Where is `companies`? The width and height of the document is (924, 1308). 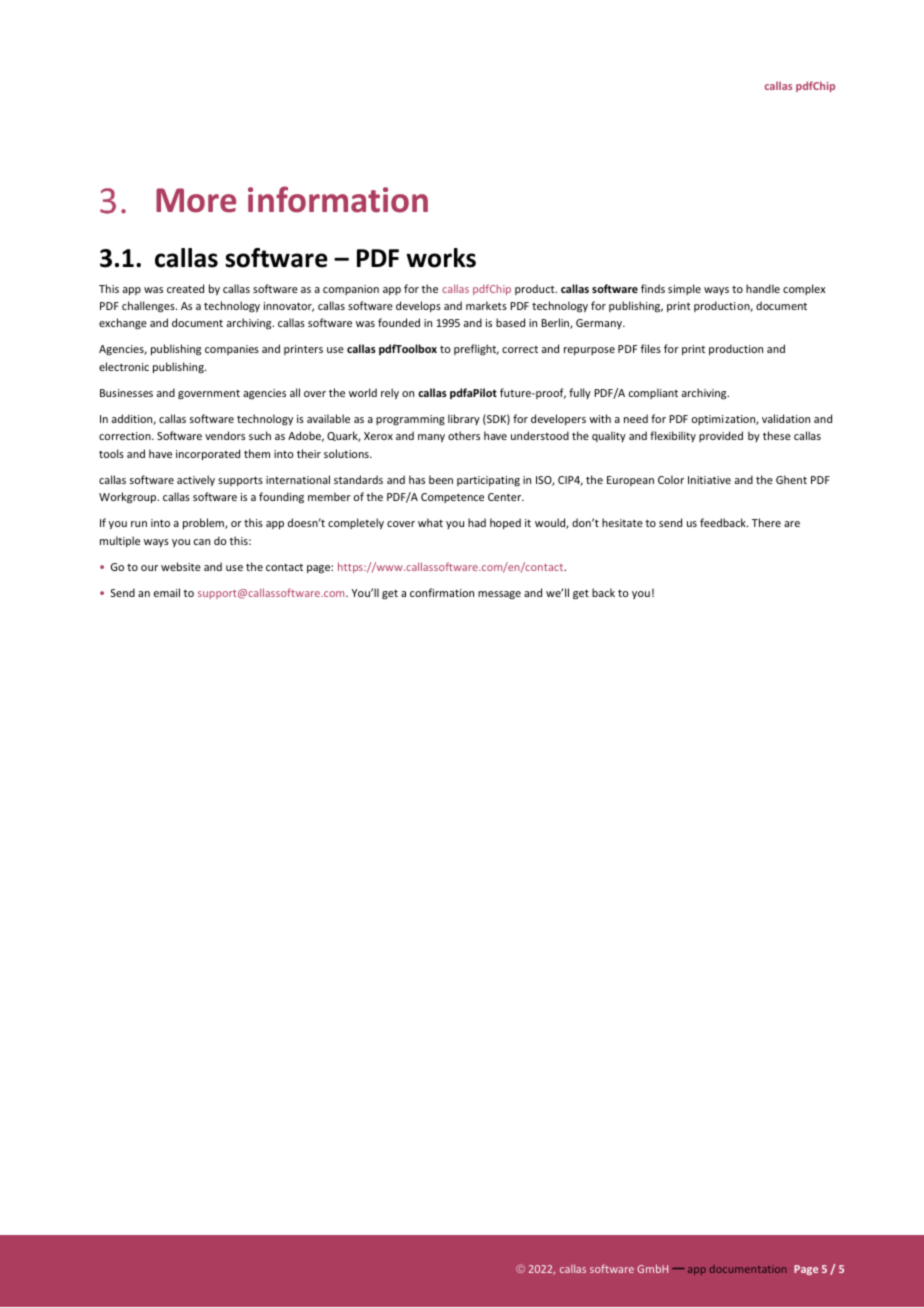
companies is located at coordinates (232, 350).
